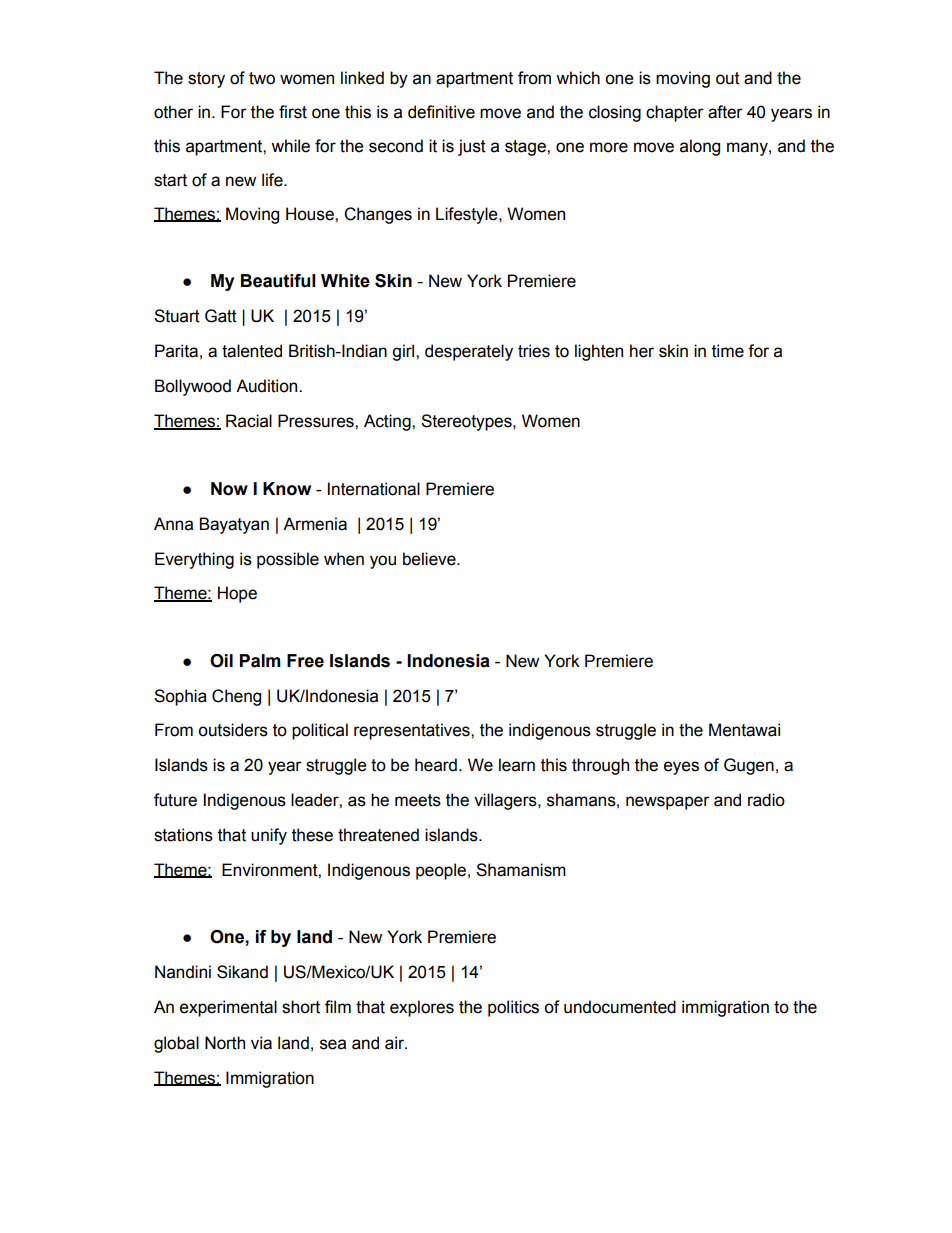 The width and height of the screenshot is (952, 1233). I want to click on experimental, so click(228, 1008).
